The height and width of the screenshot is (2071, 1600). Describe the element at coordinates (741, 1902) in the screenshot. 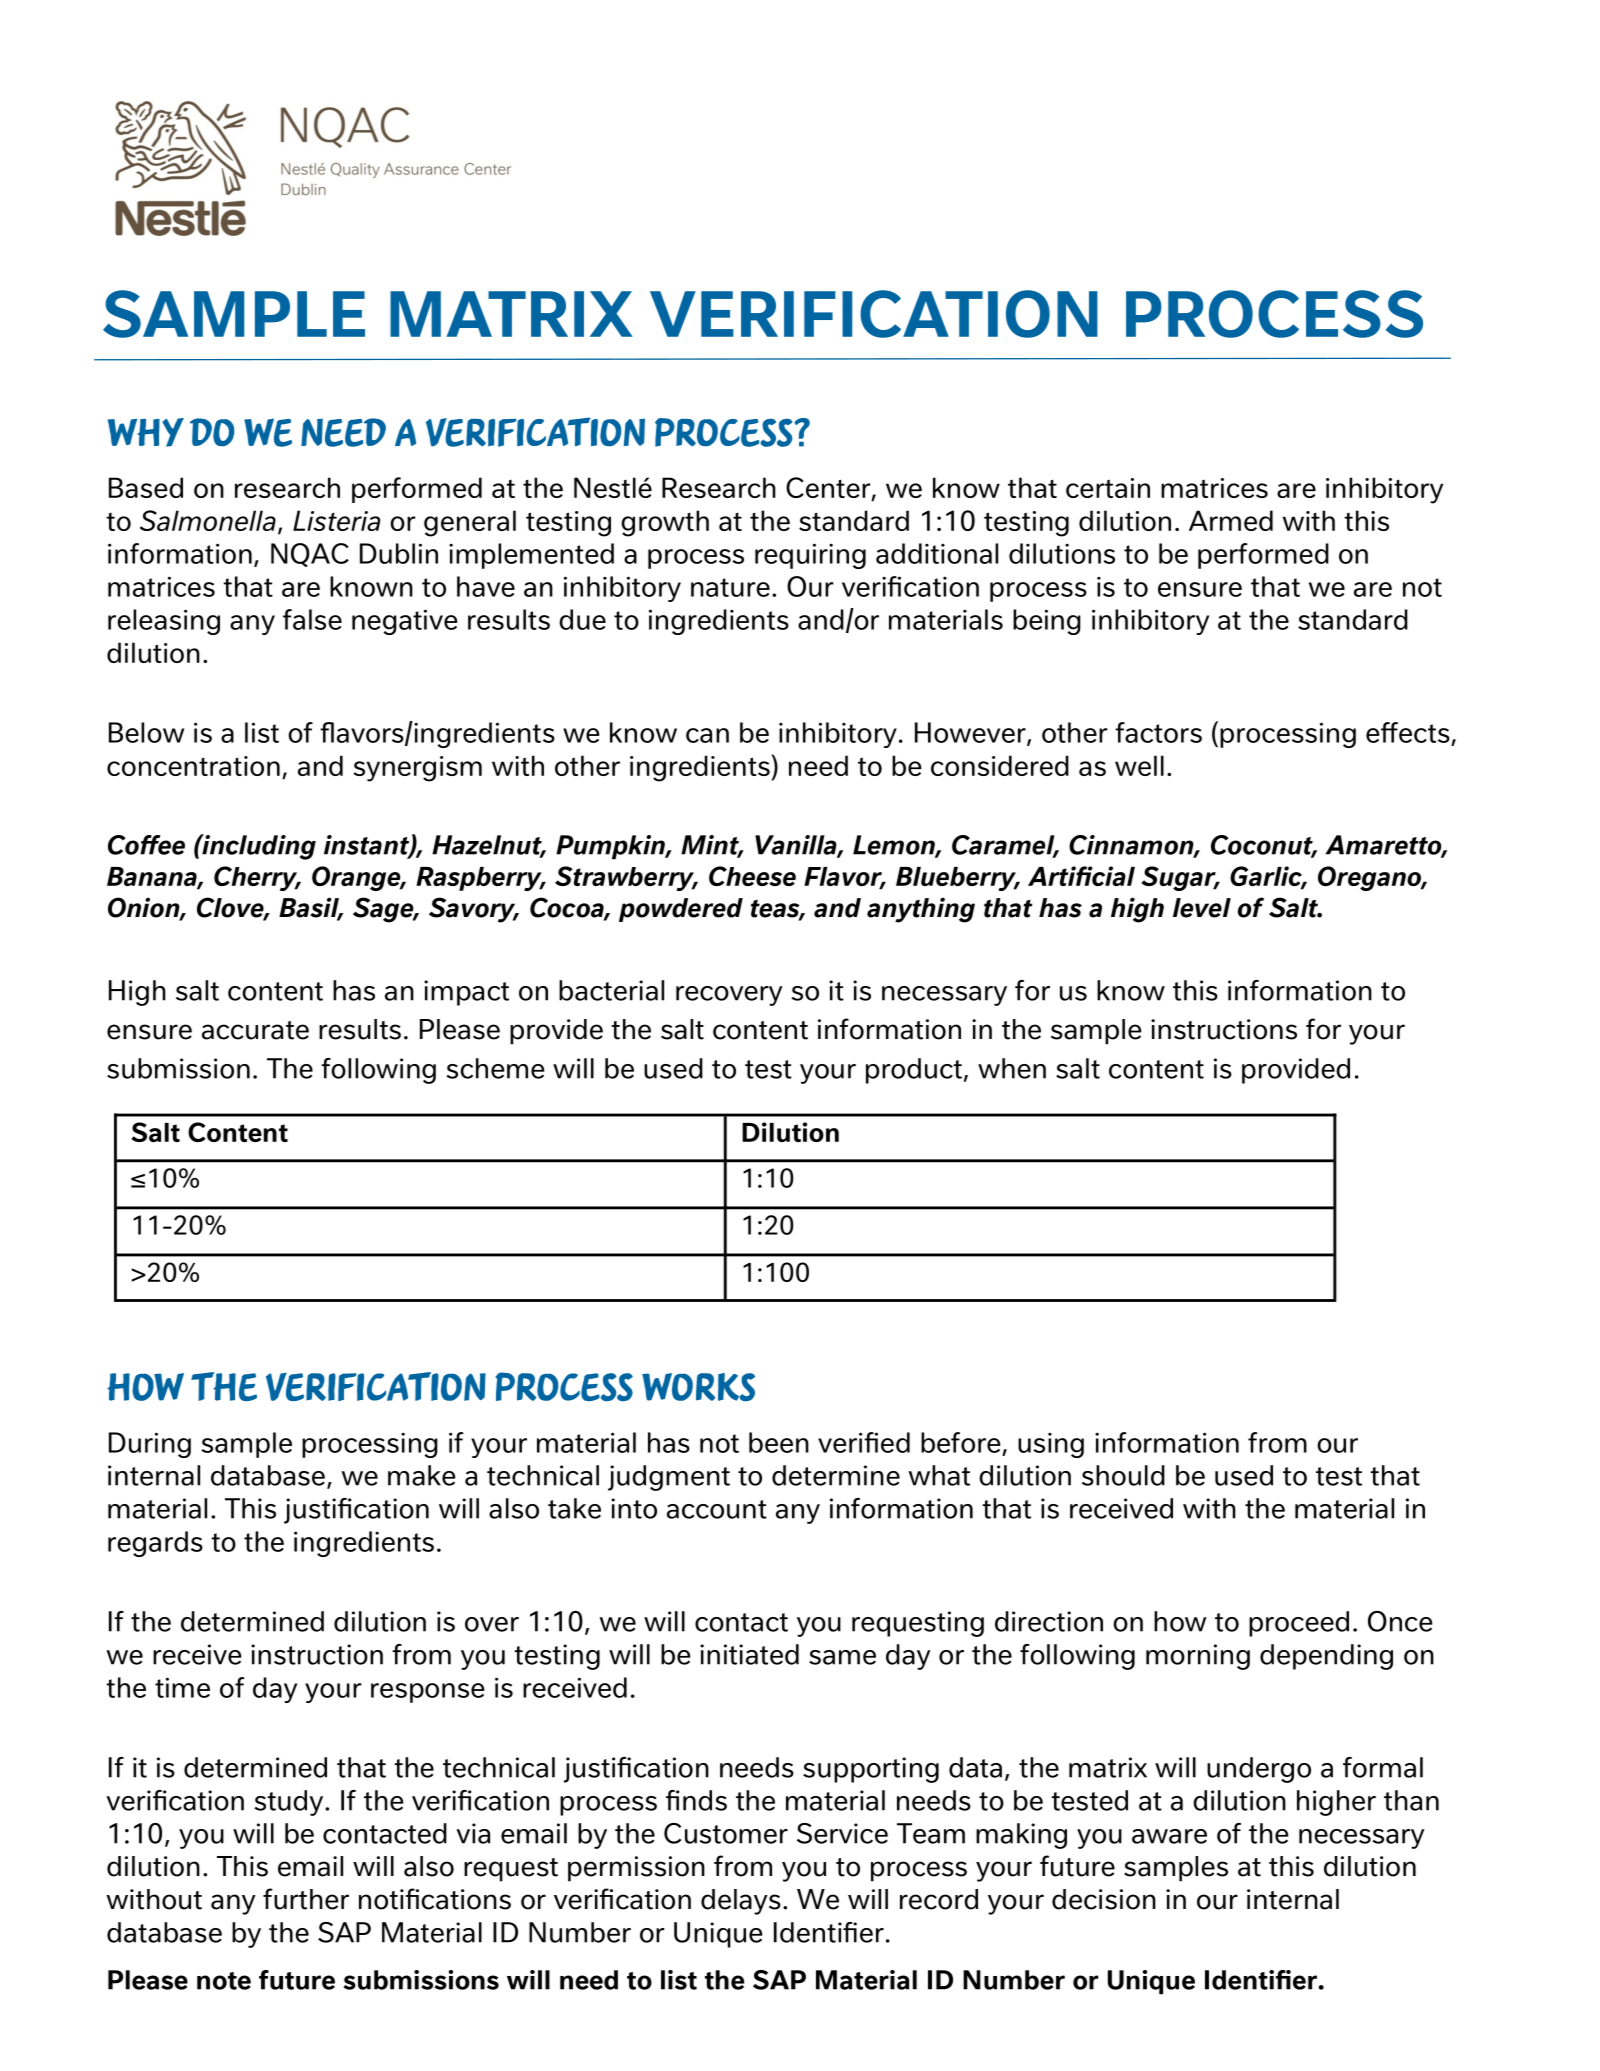

I see `delays` at that location.
